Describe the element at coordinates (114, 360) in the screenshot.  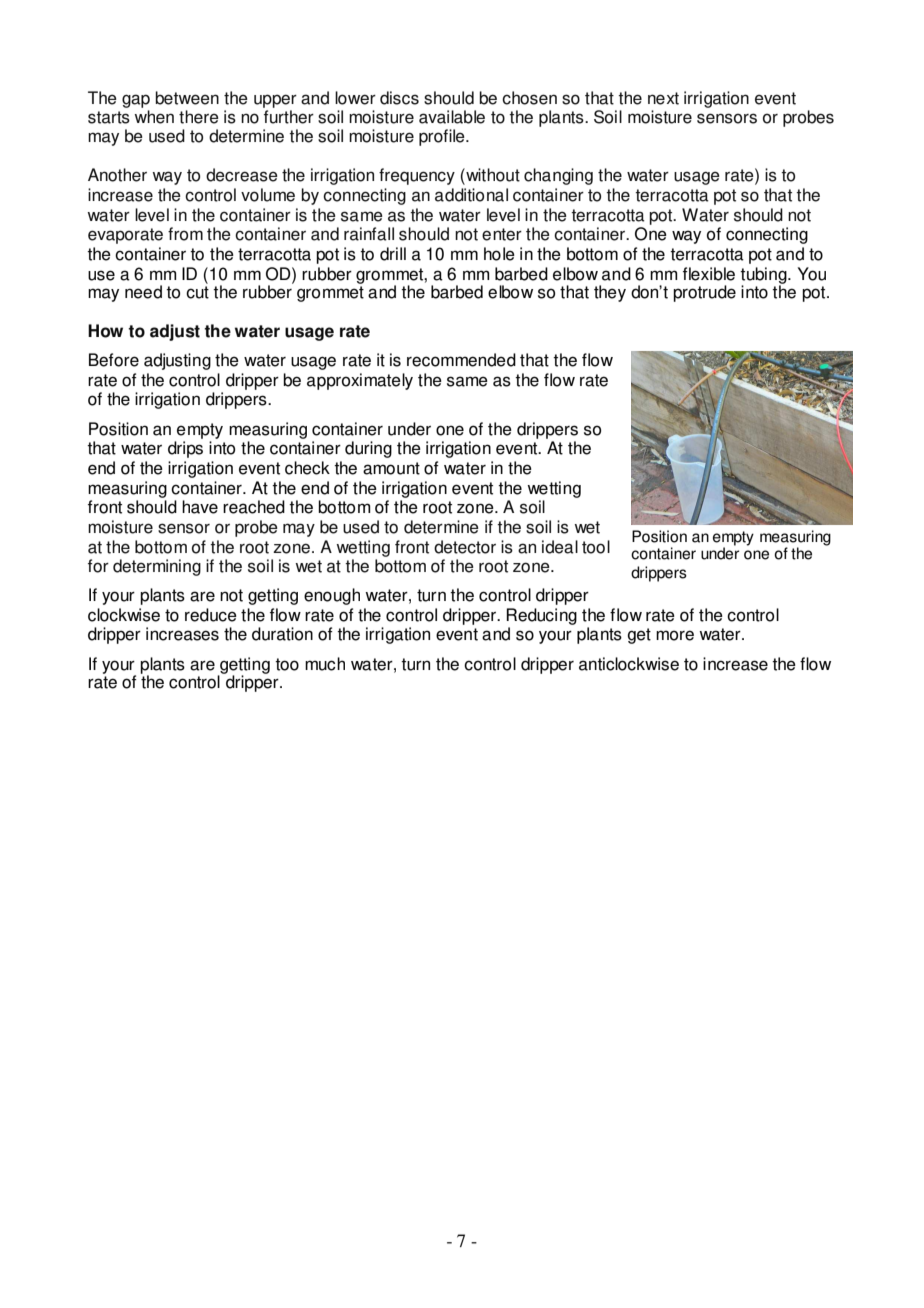
I see `Before` at that location.
